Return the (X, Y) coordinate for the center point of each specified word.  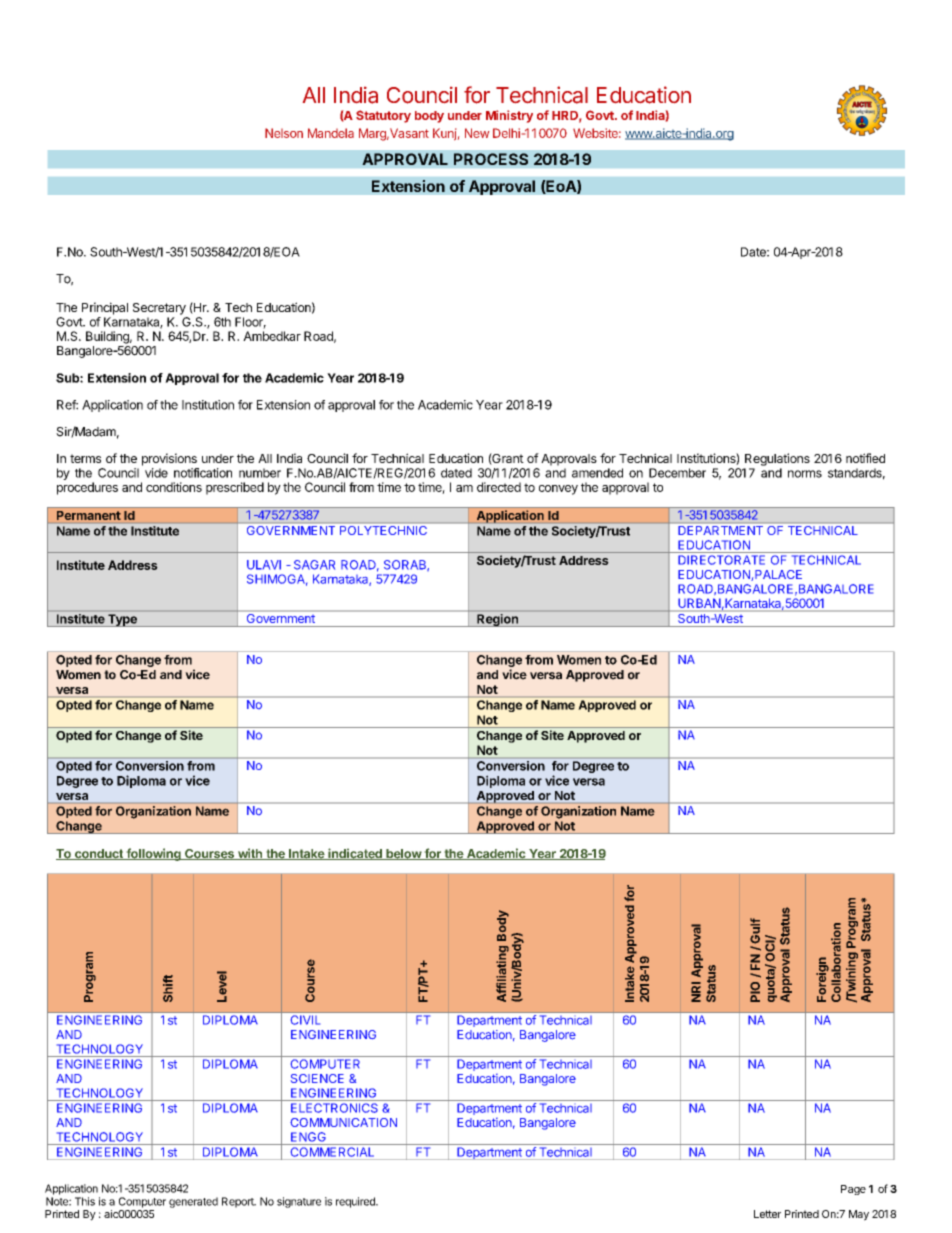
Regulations (777, 459)
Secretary (159, 309)
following (153, 854)
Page (853, 1190)
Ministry (509, 116)
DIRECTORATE (721, 560)
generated (193, 1202)
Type (122, 620)
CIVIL (305, 1020)
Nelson (284, 133)
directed (499, 487)
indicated (355, 854)
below (403, 854)
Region (497, 620)
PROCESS (491, 159)
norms (805, 474)
